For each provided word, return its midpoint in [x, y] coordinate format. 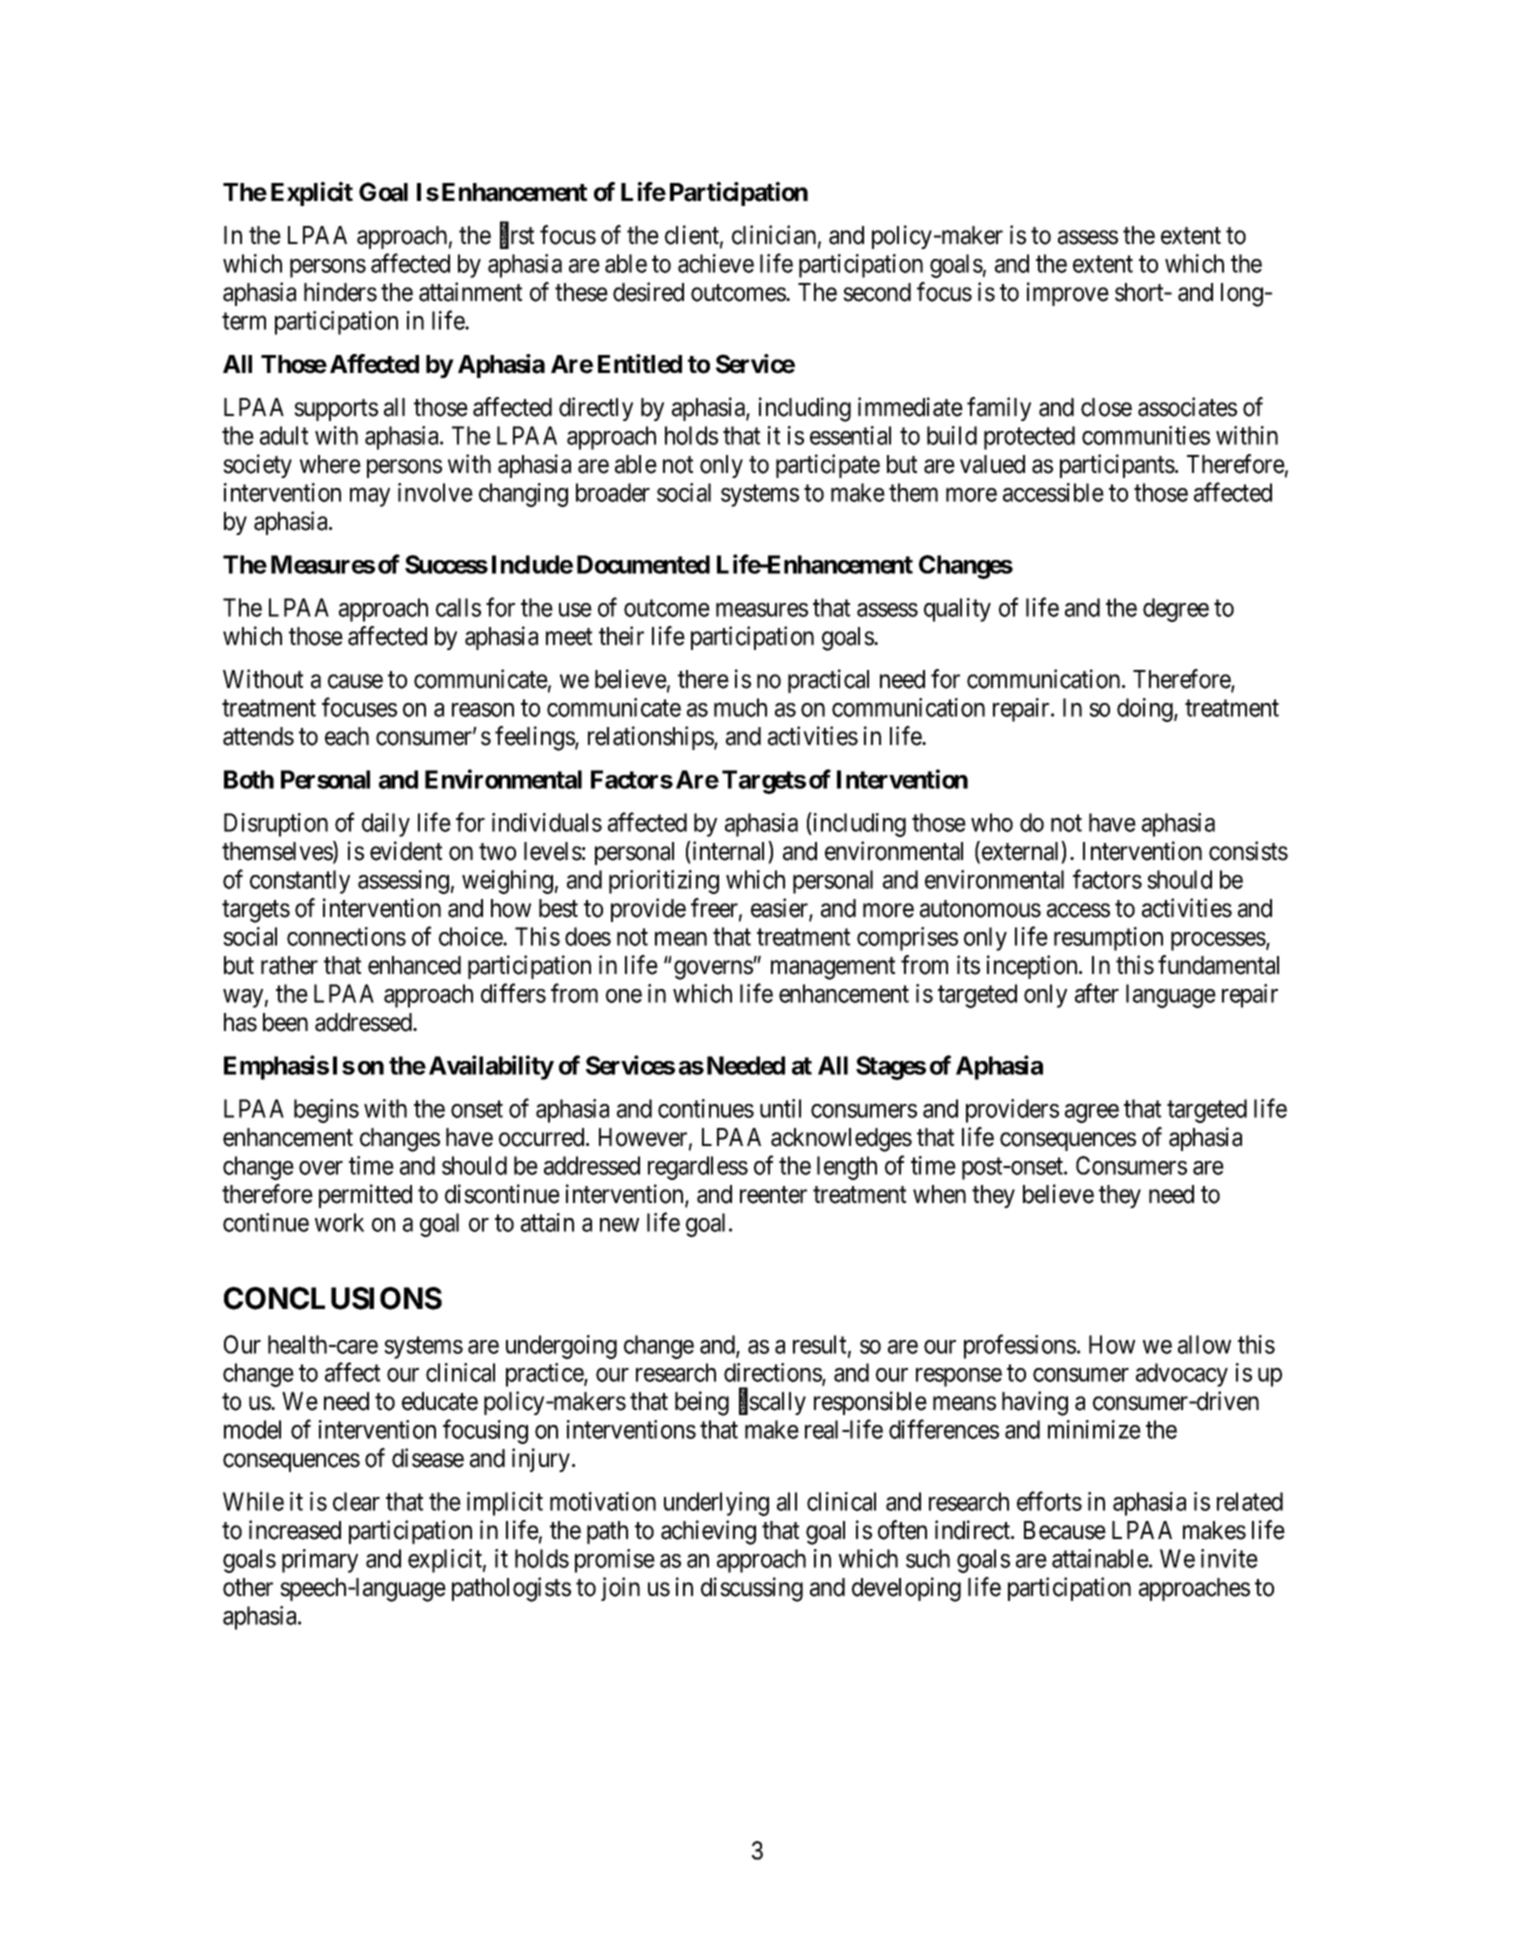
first [517, 236]
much [740, 707]
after [1097, 993]
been [285, 1022]
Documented [643, 564]
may [370, 497]
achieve [716, 263]
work [339, 1222]
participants [1117, 466]
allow [1204, 1344]
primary [320, 1561]
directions [773, 1374]
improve [1068, 294]
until [780, 1108]
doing [1146, 710]
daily [386, 825]
